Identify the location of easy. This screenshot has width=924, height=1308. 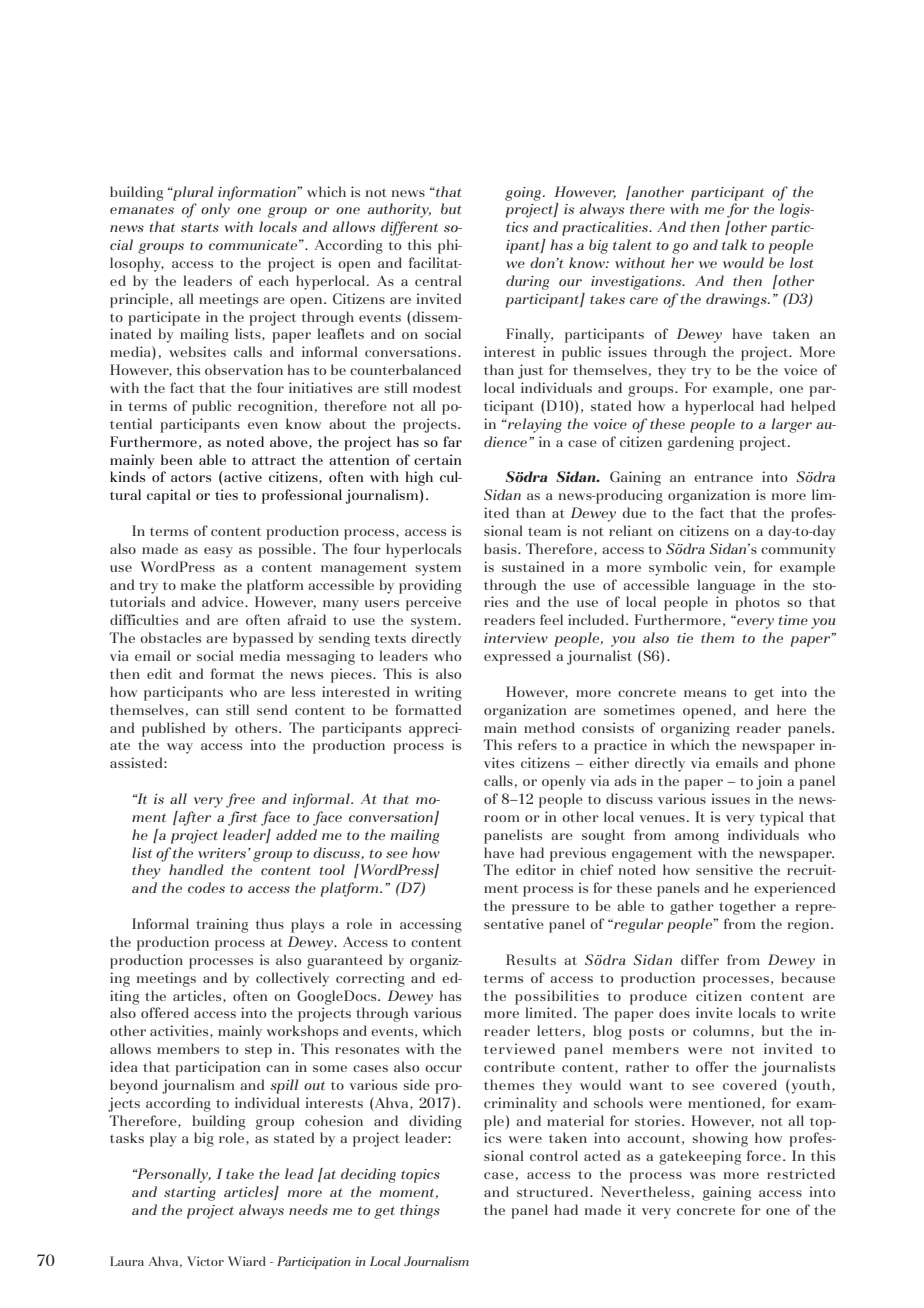
(218, 552).
